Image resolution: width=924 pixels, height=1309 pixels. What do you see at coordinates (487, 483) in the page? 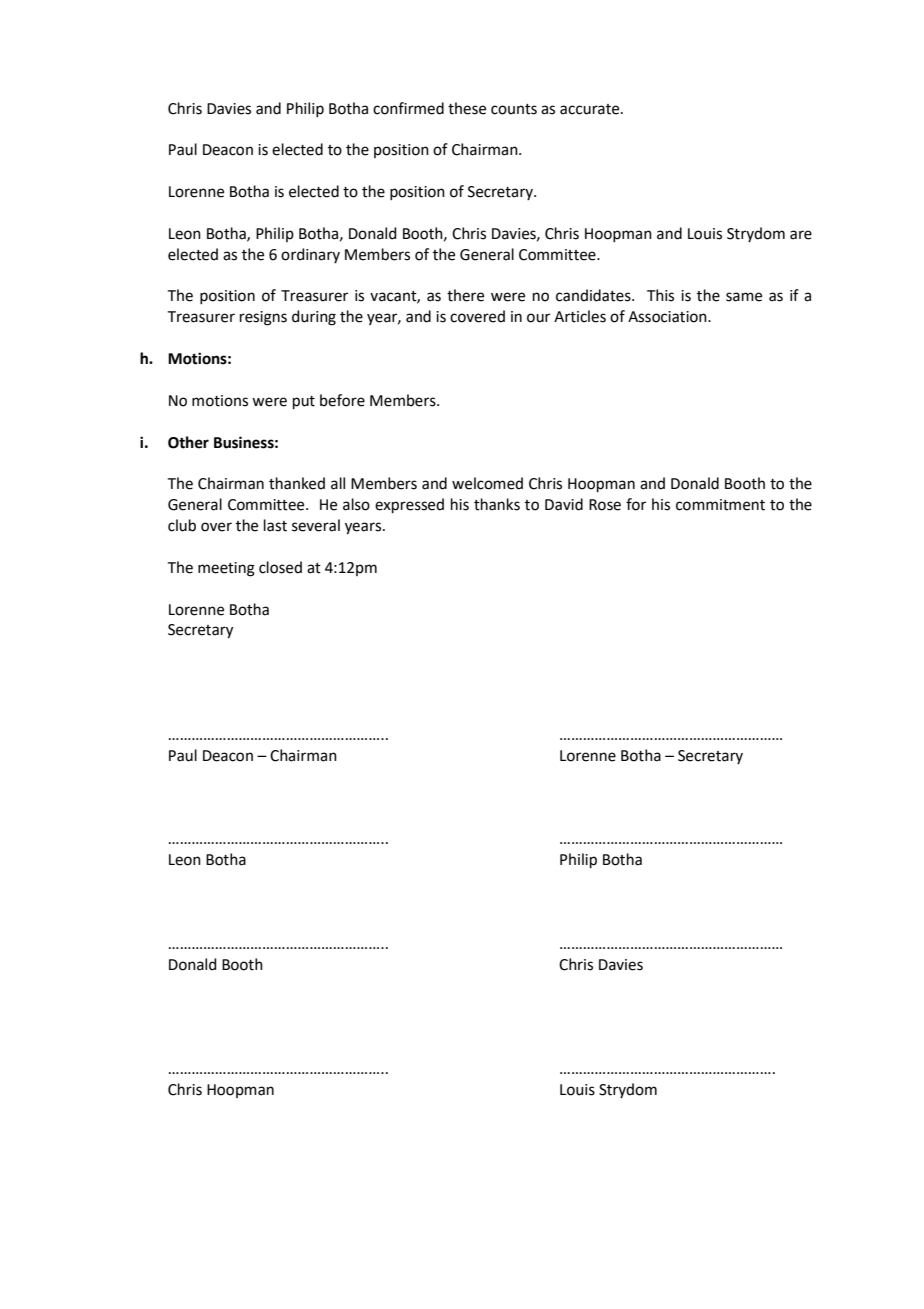
I see `welcomed` at bounding box center [487, 483].
